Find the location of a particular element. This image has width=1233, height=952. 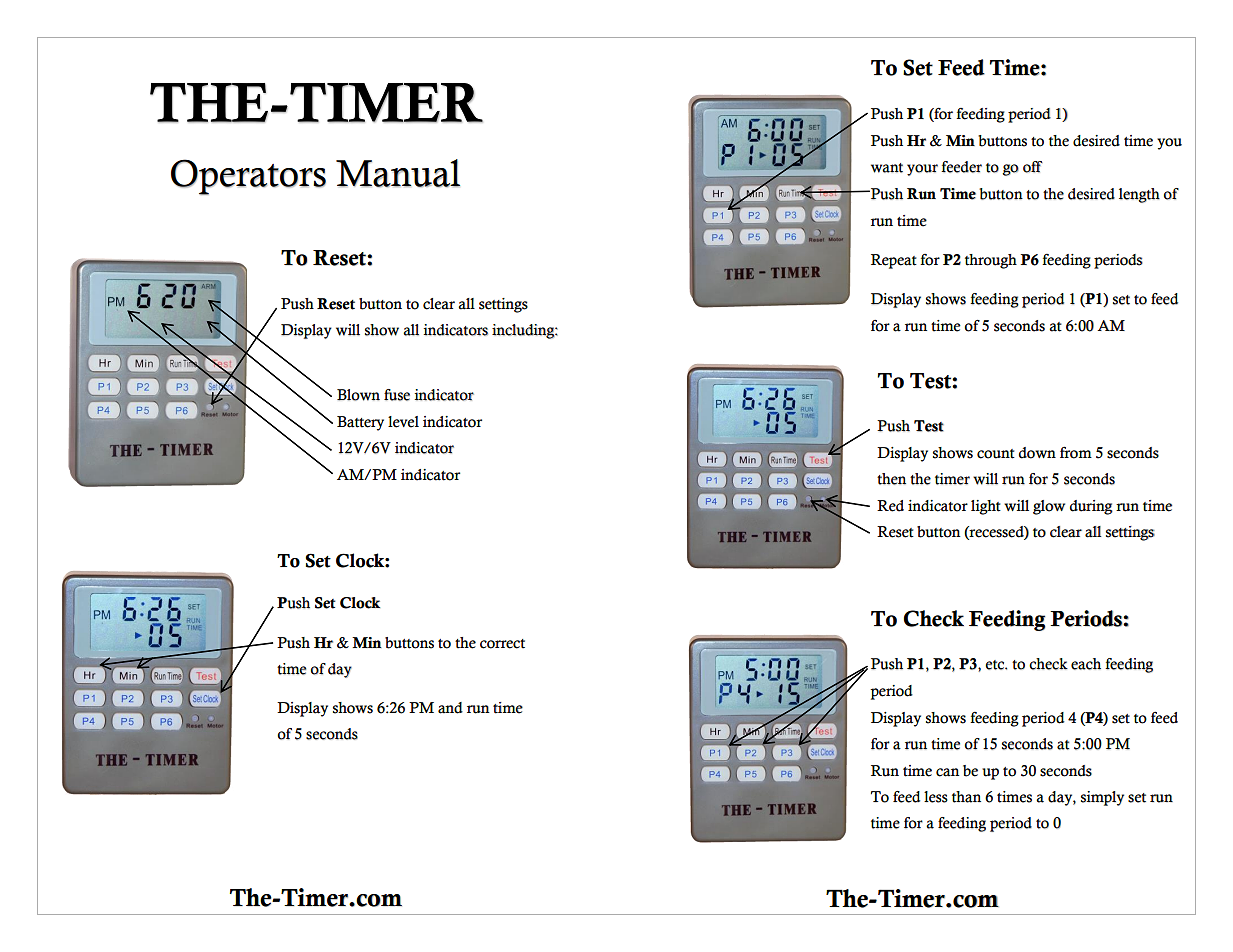

Battery is located at coordinates (360, 423).
